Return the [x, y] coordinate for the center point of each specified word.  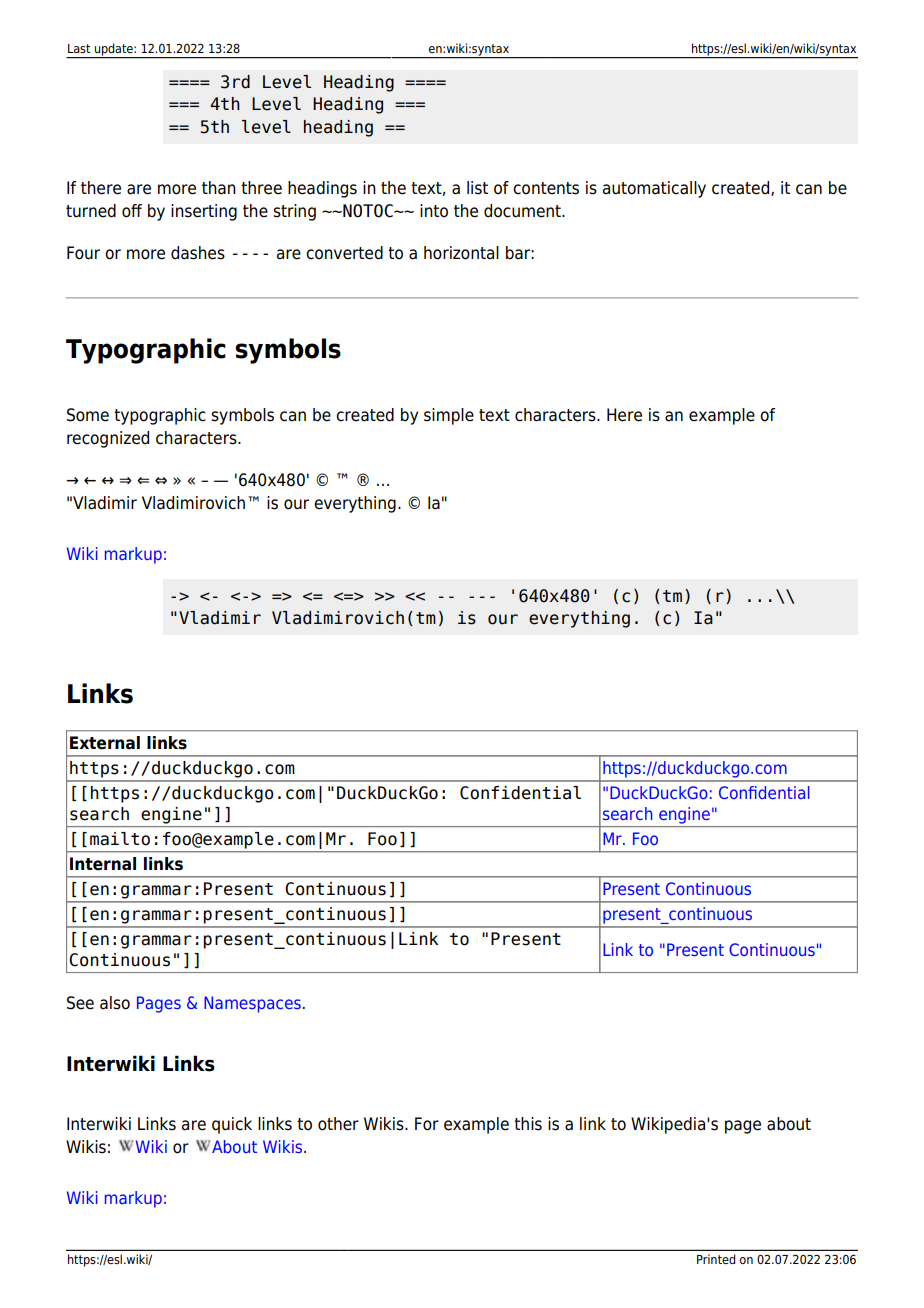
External [105, 743]
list [477, 188]
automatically [654, 189]
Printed [716, 1259]
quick [232, 1125]
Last [79, 48]
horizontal [461, 253]
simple [449, 416]
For [427, 1124]
